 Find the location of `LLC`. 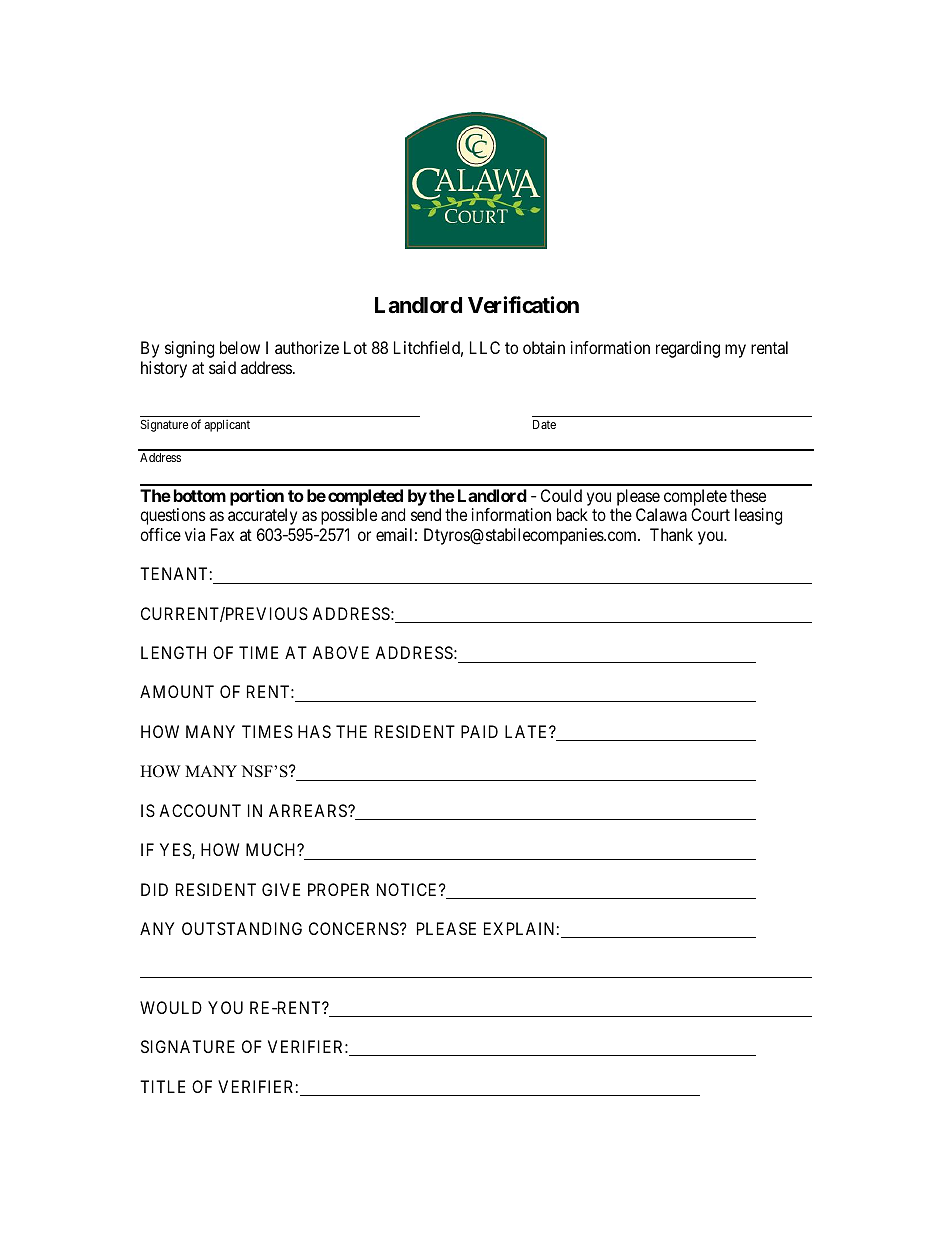

LLC is located at coordinates (485, 347).
